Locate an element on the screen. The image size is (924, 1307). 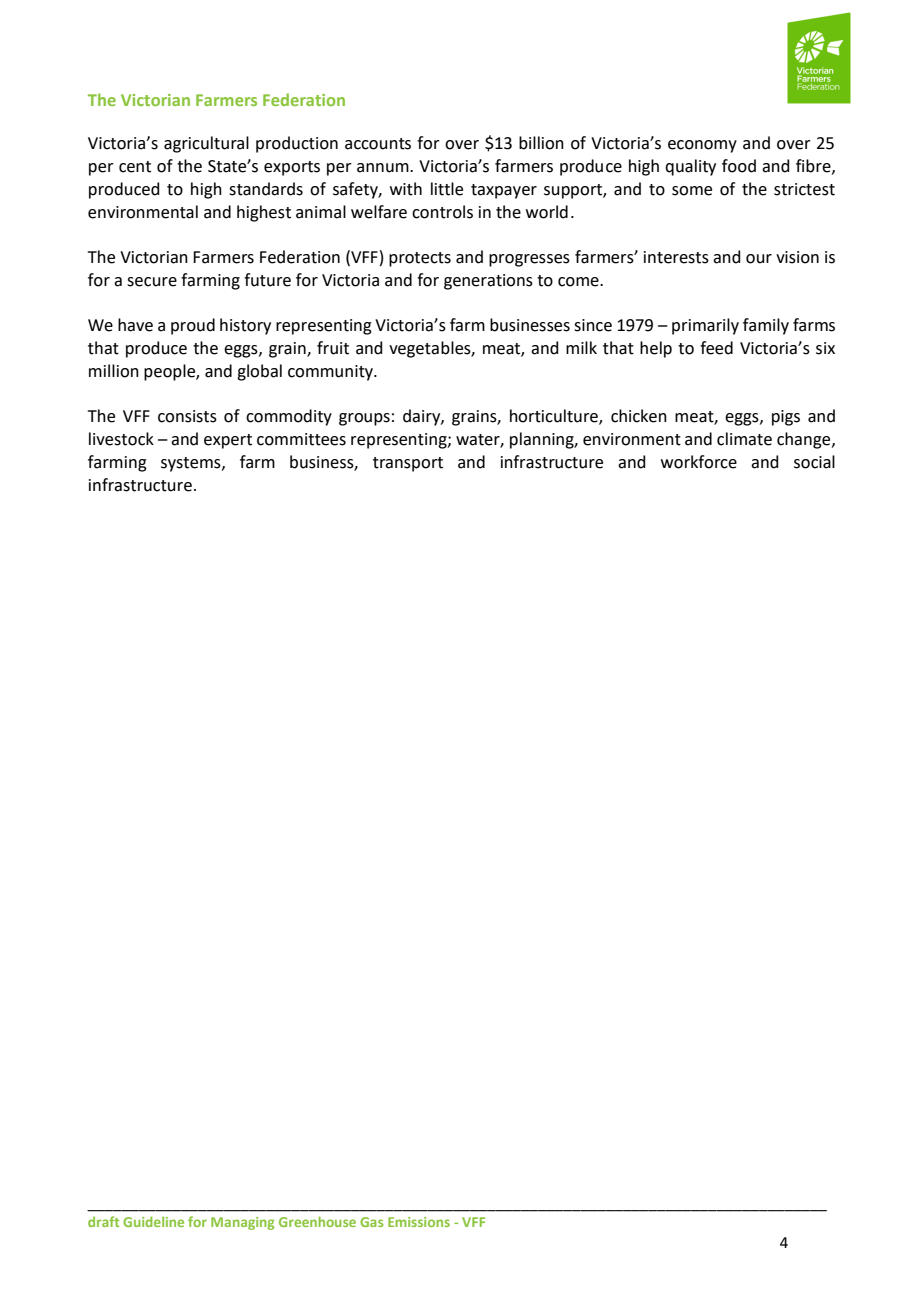
food is located at coordinates (739, 166).
